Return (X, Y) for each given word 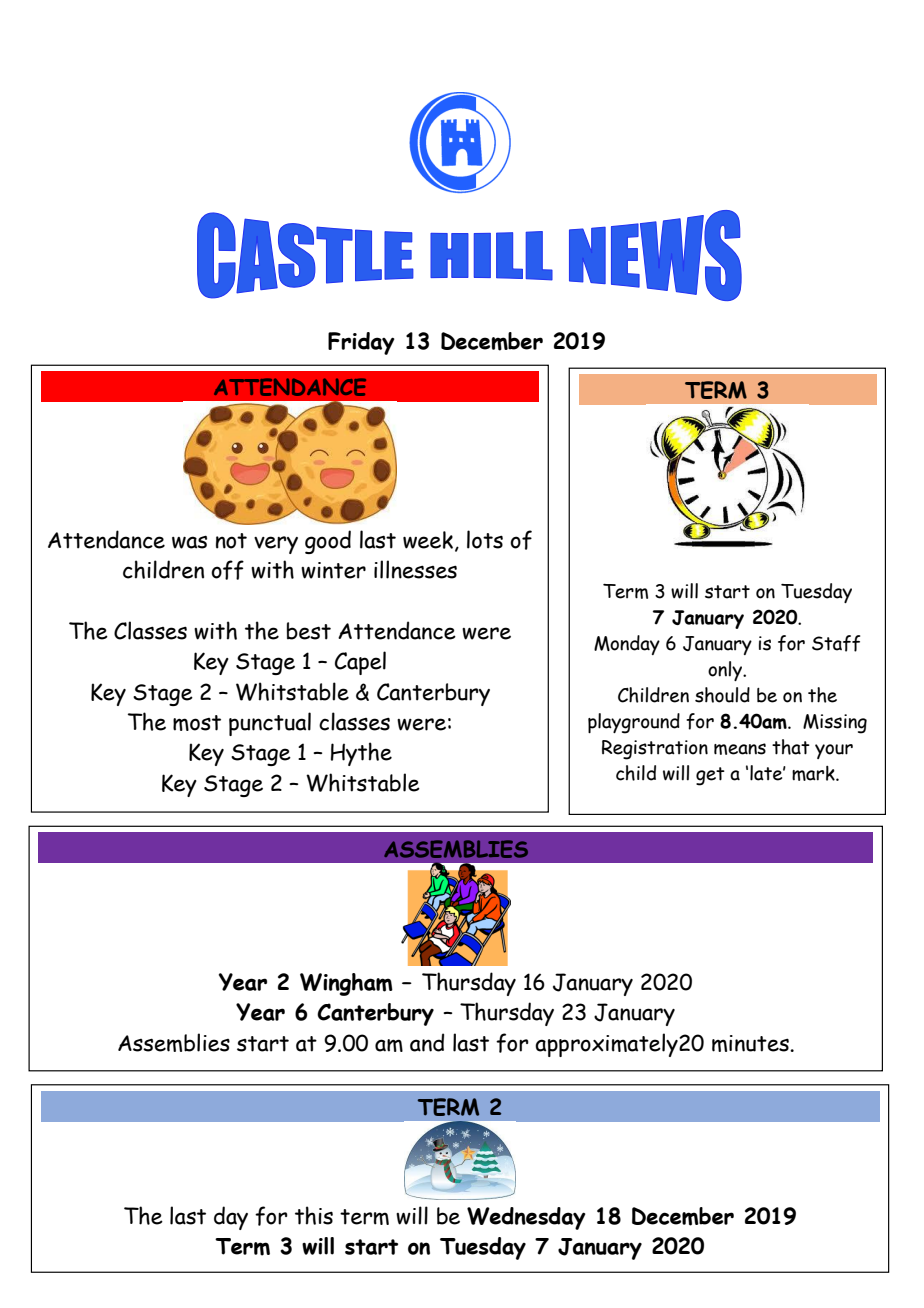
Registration (655, 750)
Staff (836, 643)
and (427, 1042)
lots (485, 539)
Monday (627, 645)
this (314, 1215)
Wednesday (526, 1218)
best (309, 631)
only (726, 671)
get (710, 776)
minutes (751, 1043)
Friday (361, 343)
